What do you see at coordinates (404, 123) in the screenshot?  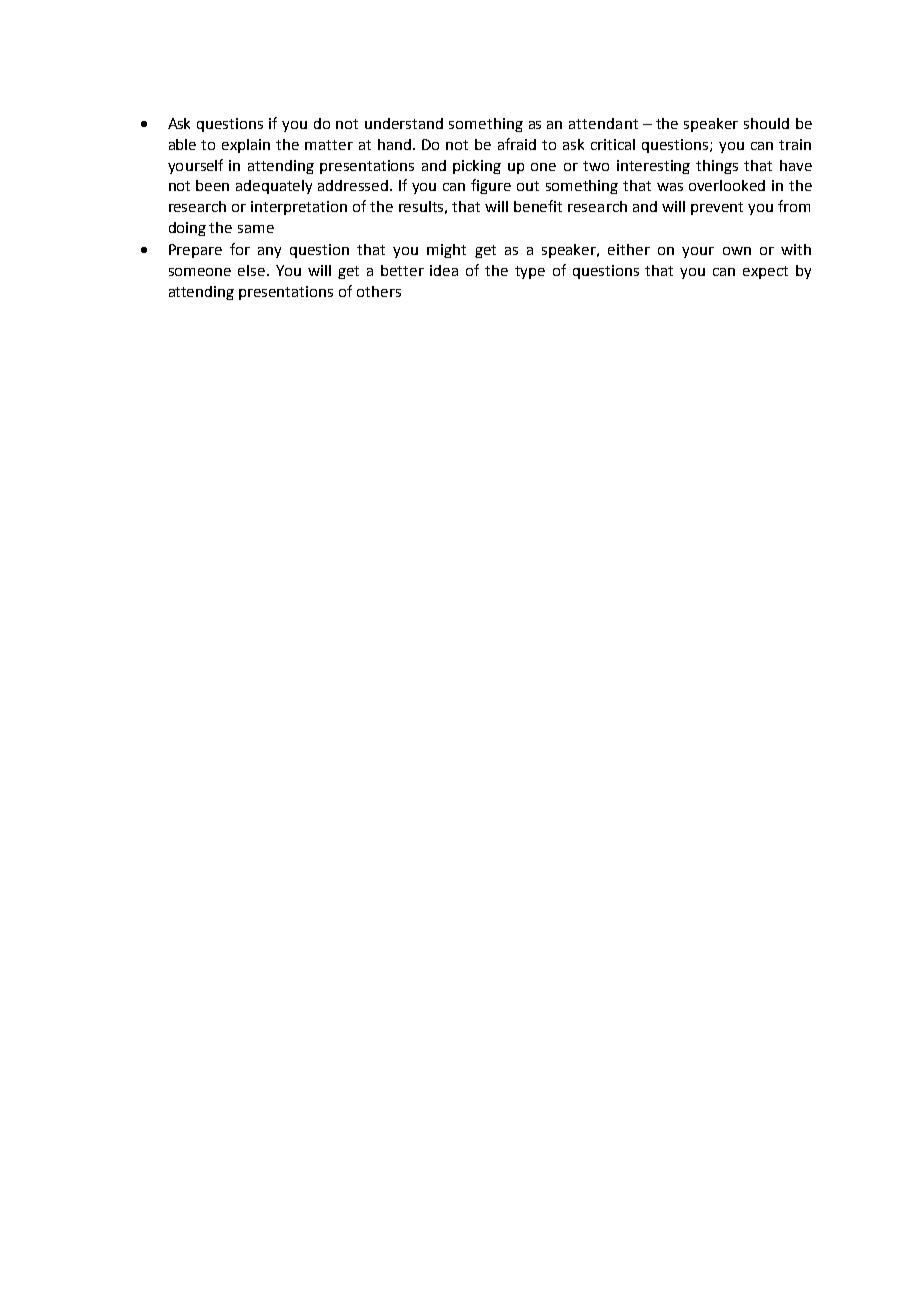 I see `understand` at bounding box center [404, 123].
